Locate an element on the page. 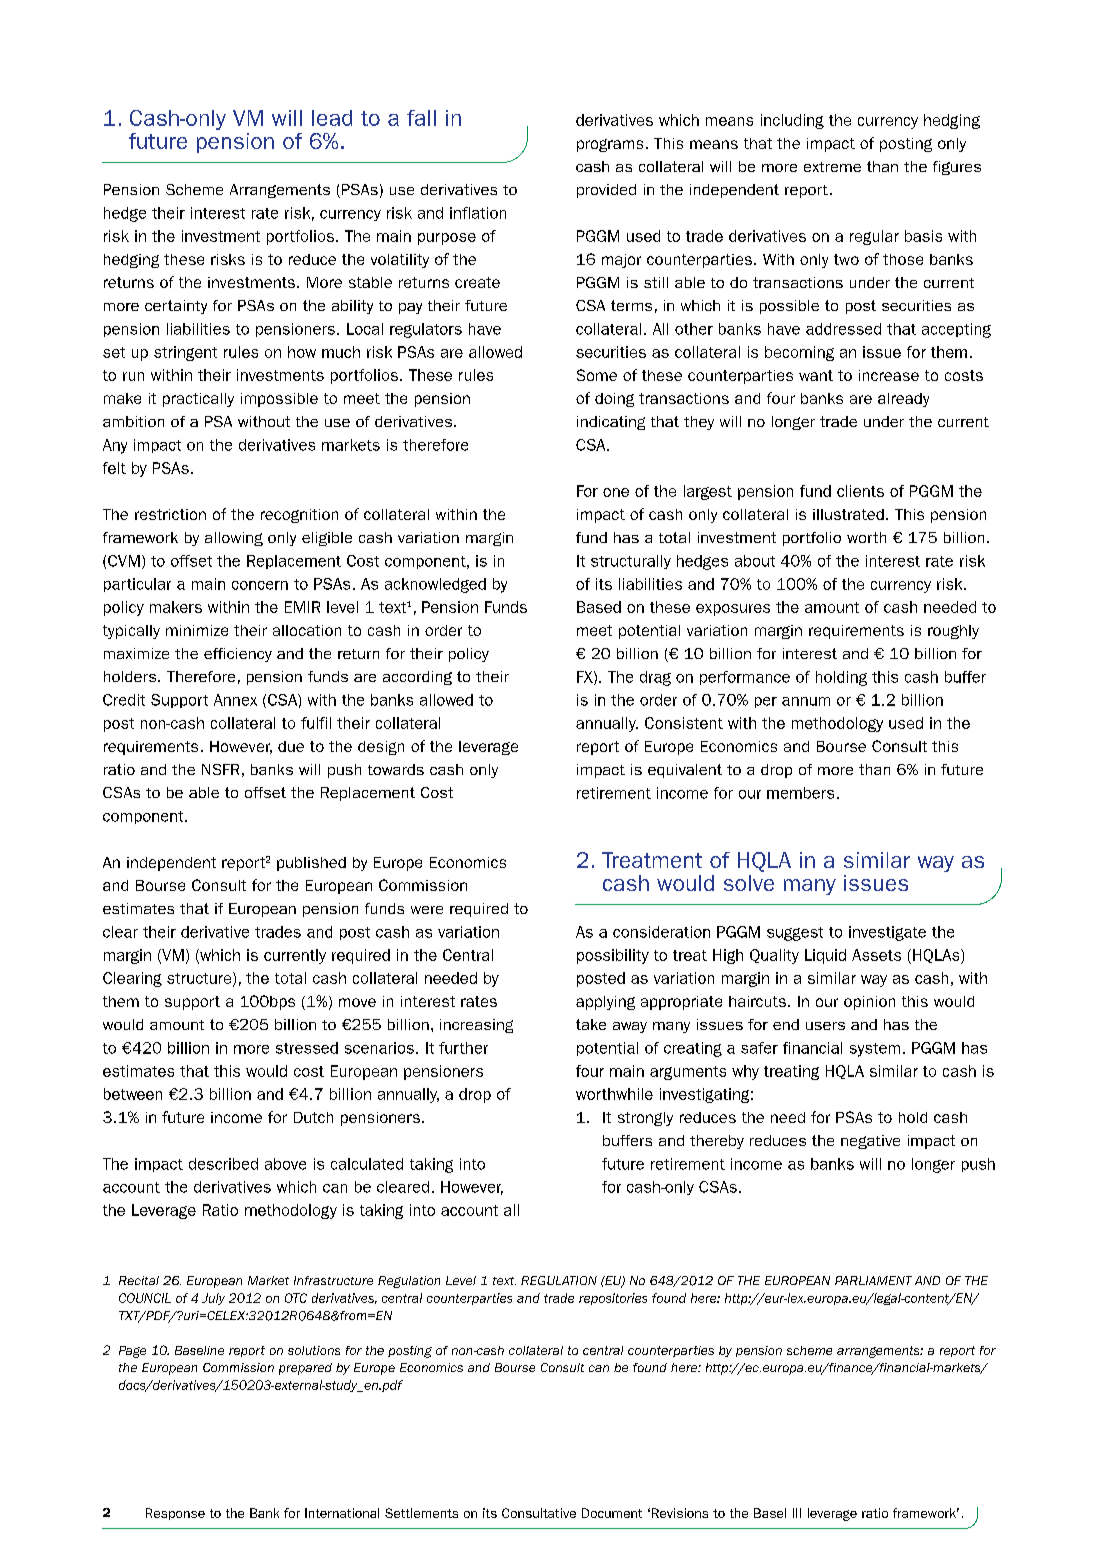  extreme is located at coordinates (832, 167).
